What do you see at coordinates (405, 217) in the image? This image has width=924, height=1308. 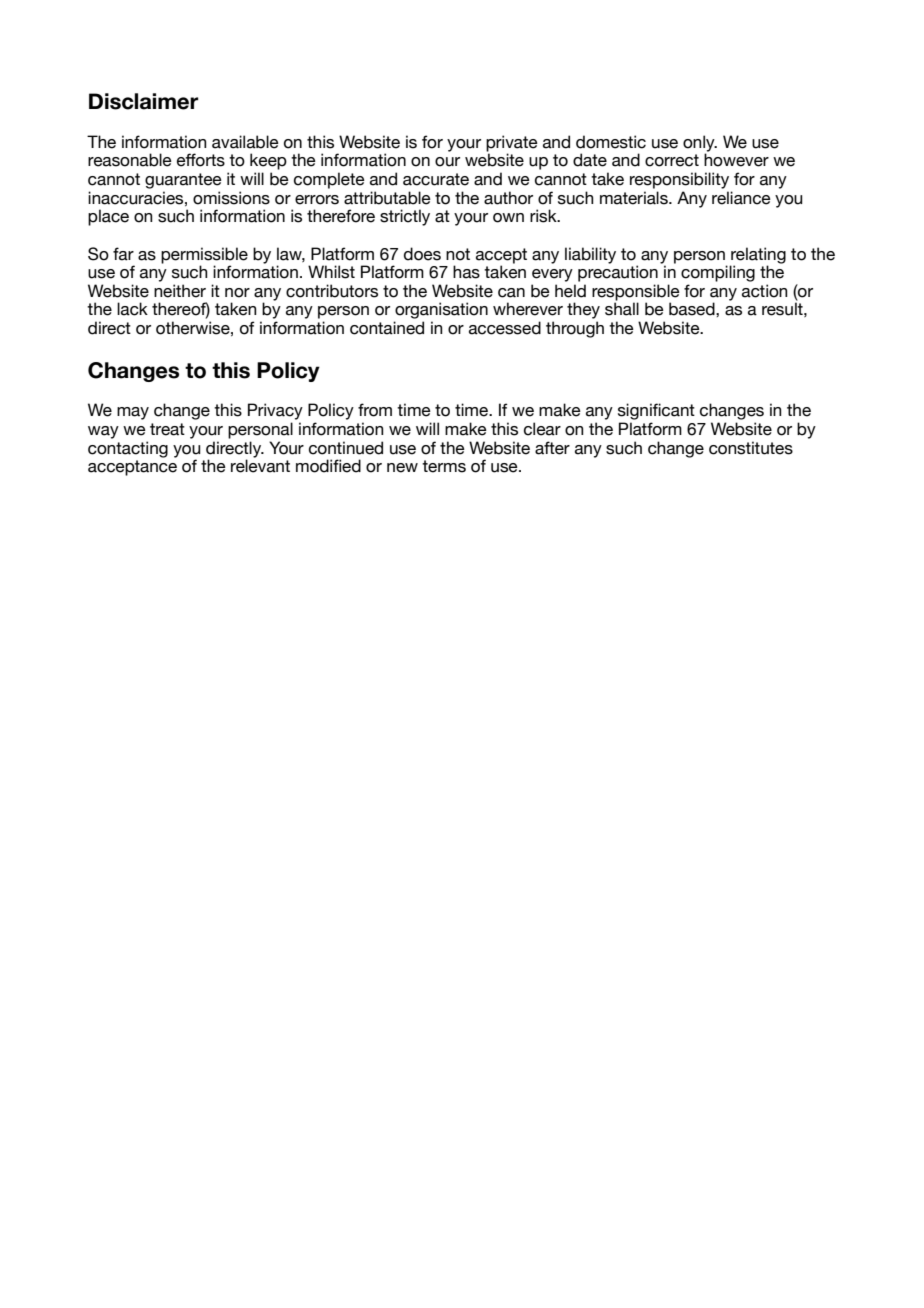 I see `strictly` at bounding box center [405, 217].
